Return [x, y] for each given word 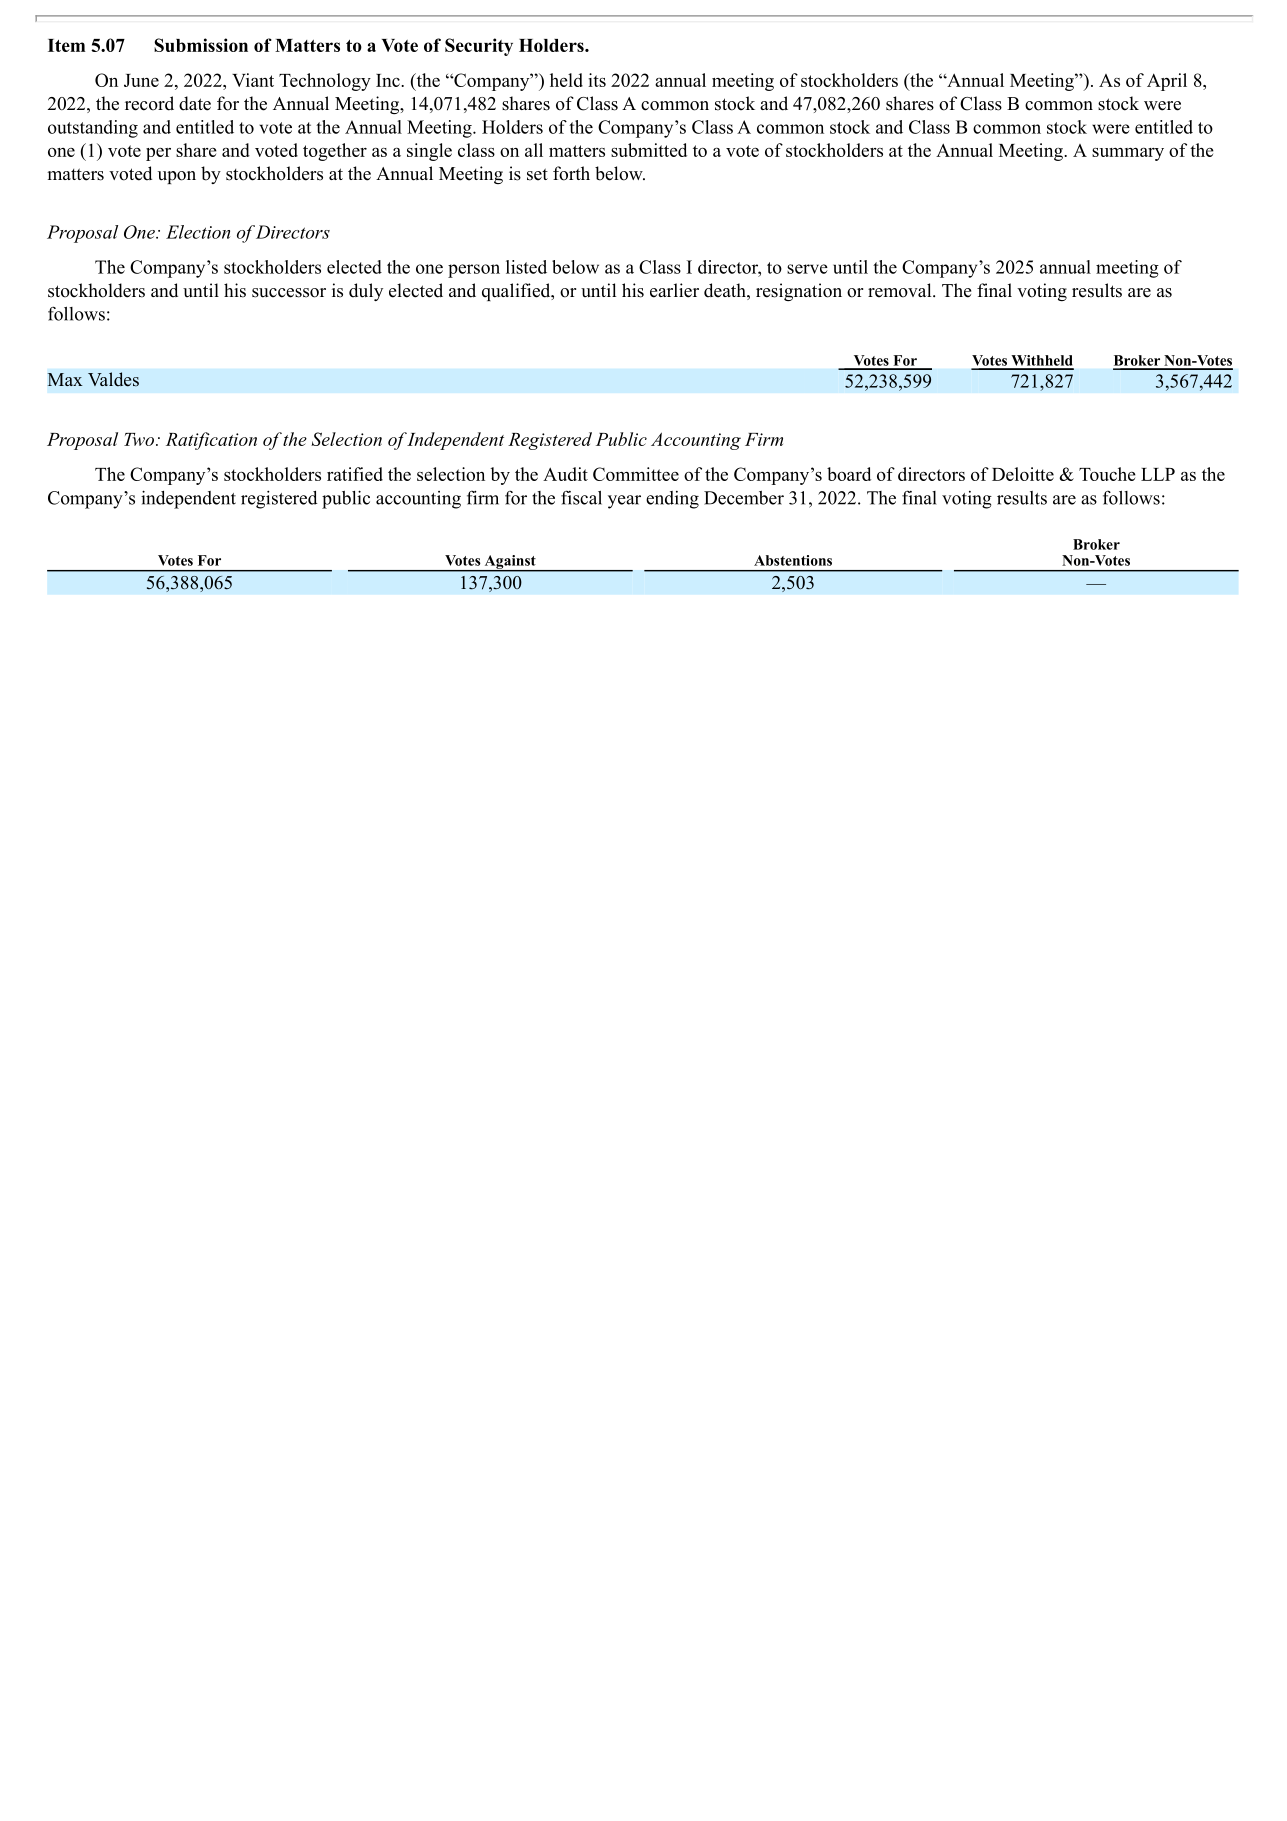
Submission [201, 45]
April [1167, 82]
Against [510, 563]
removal [901, 290]
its [597, 80]
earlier [674, 290]
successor [289, 293]
